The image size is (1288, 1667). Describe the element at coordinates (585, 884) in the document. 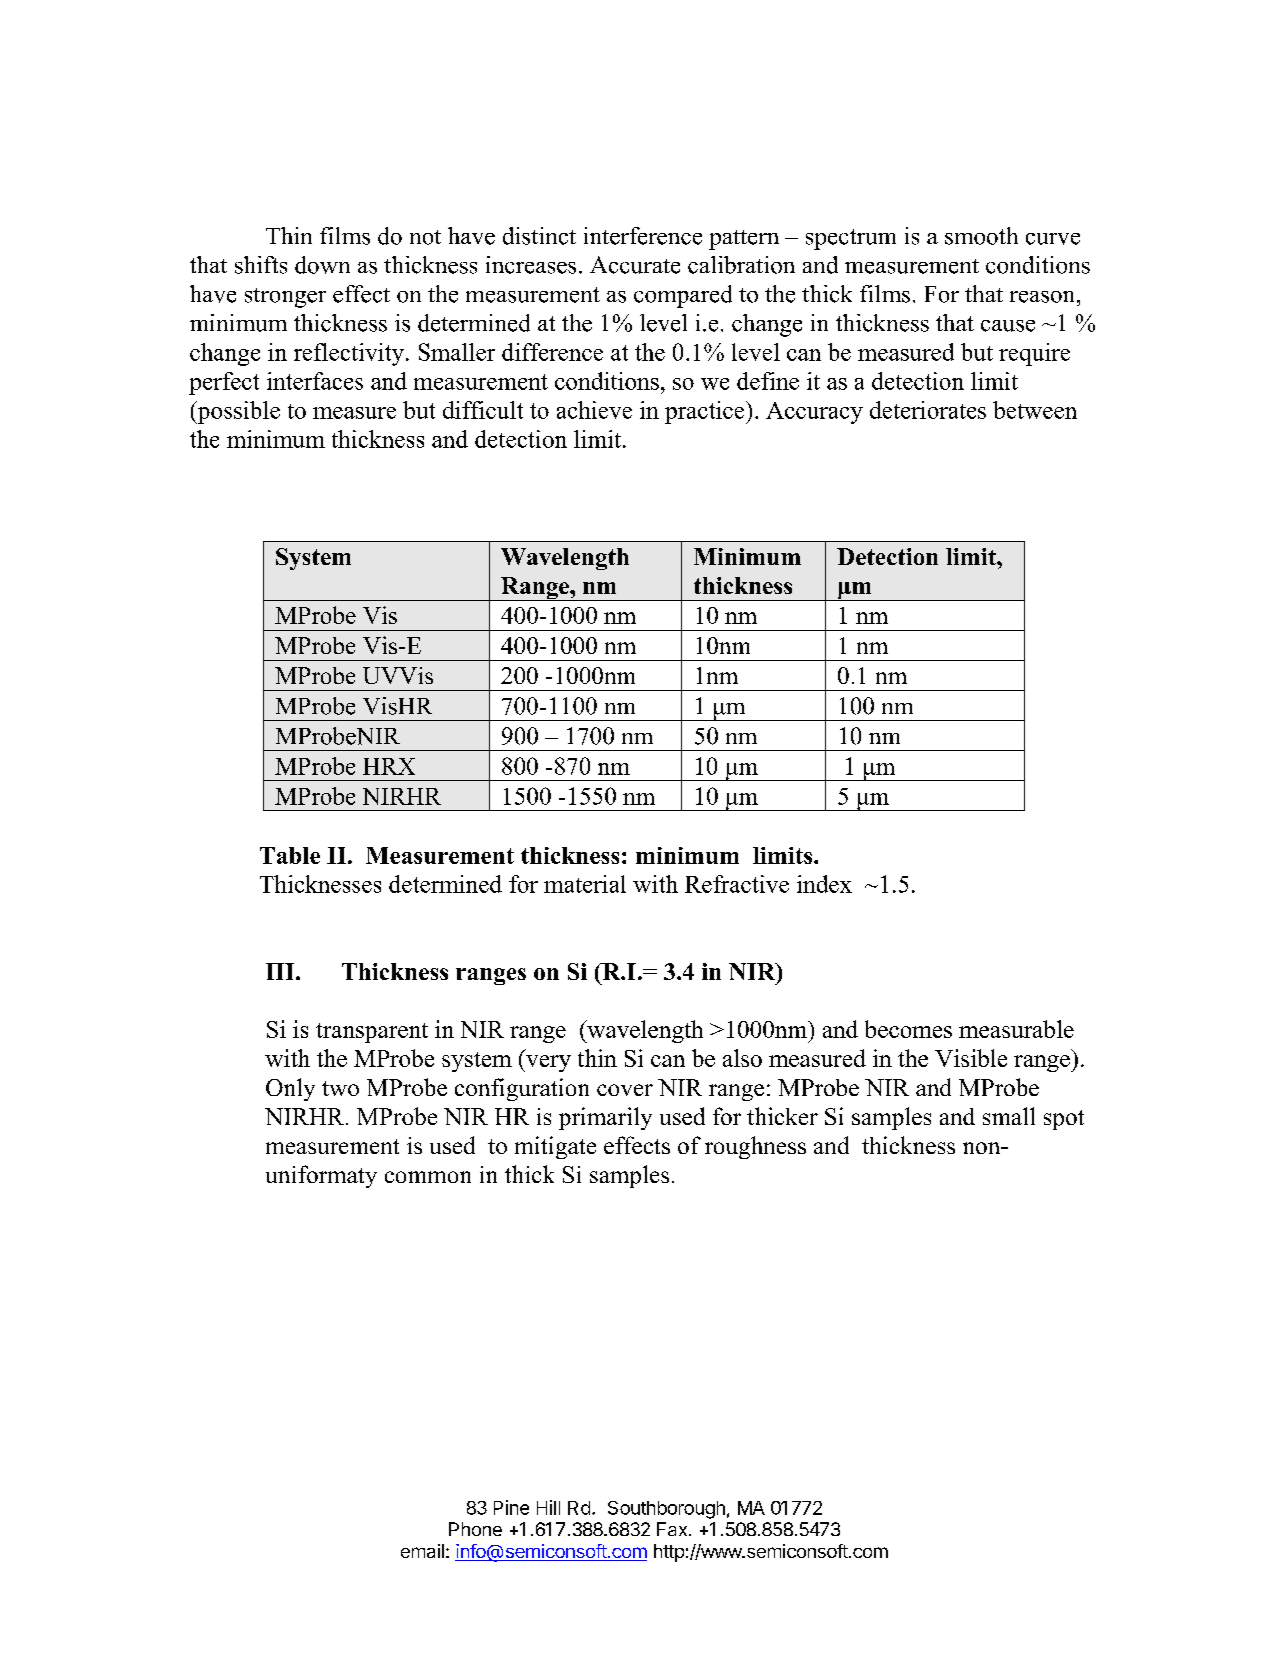

I see `material` at that location.
